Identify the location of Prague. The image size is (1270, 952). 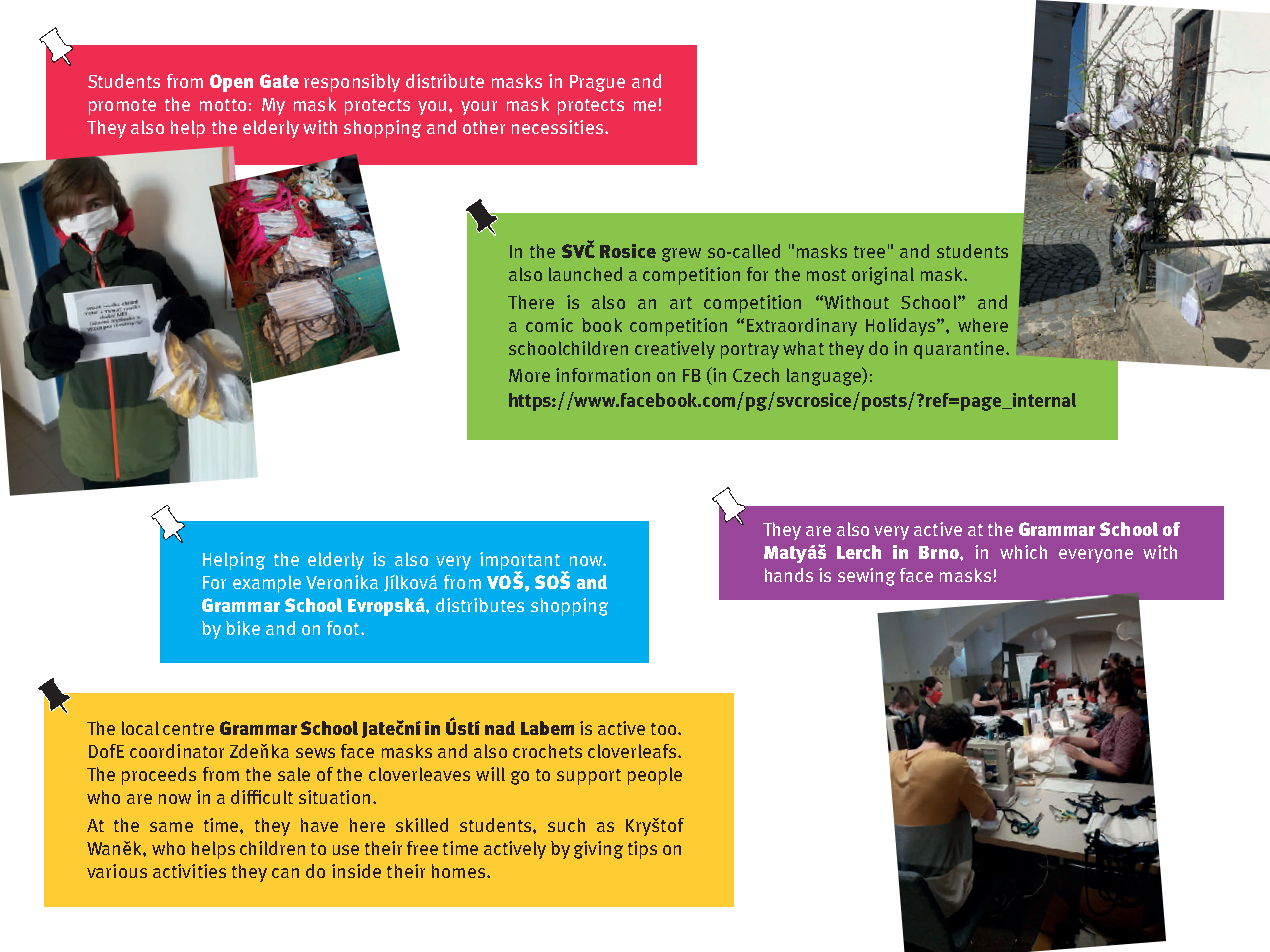
(597, 83).
